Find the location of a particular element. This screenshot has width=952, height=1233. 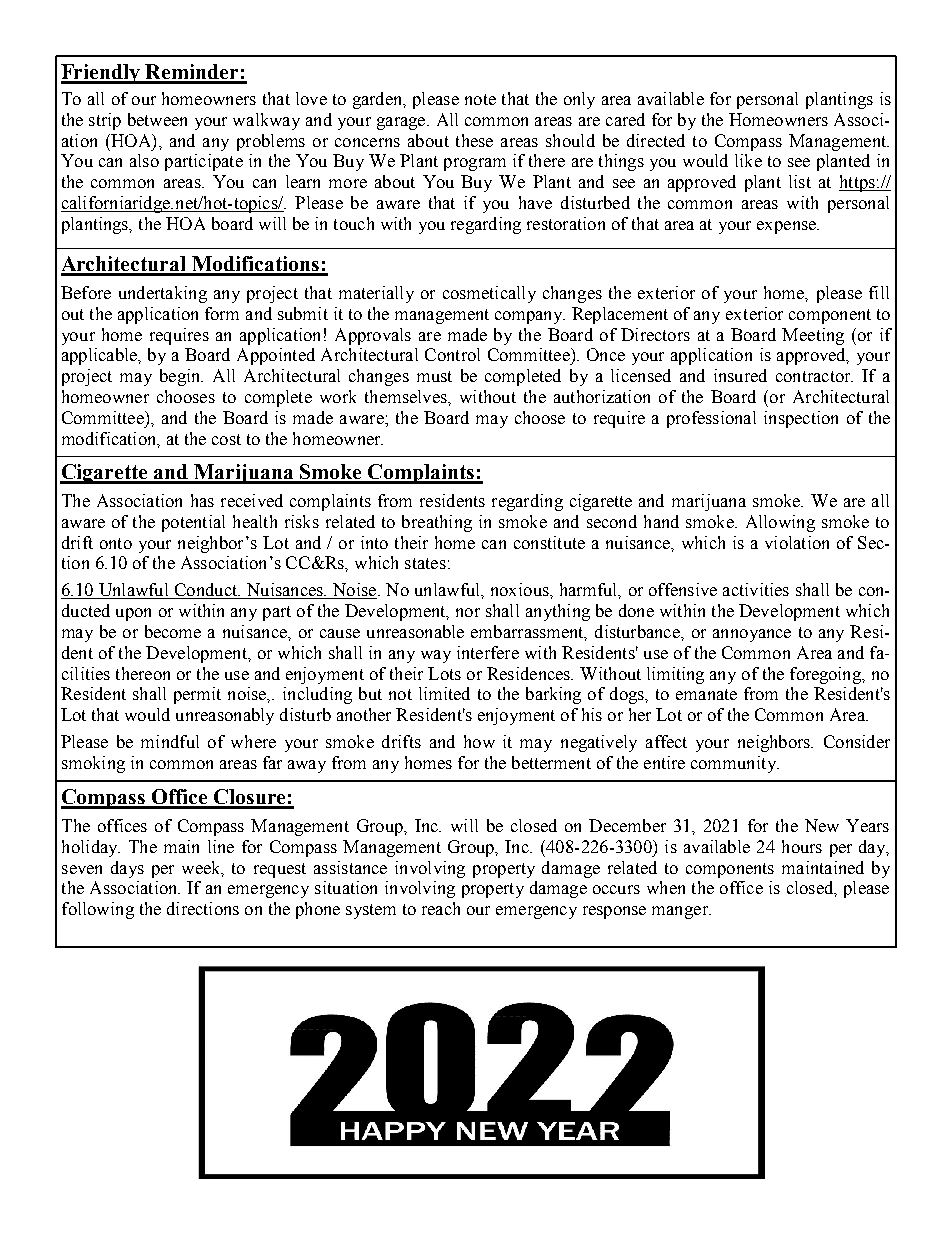

breathing is located at coordinates (437, 523).
